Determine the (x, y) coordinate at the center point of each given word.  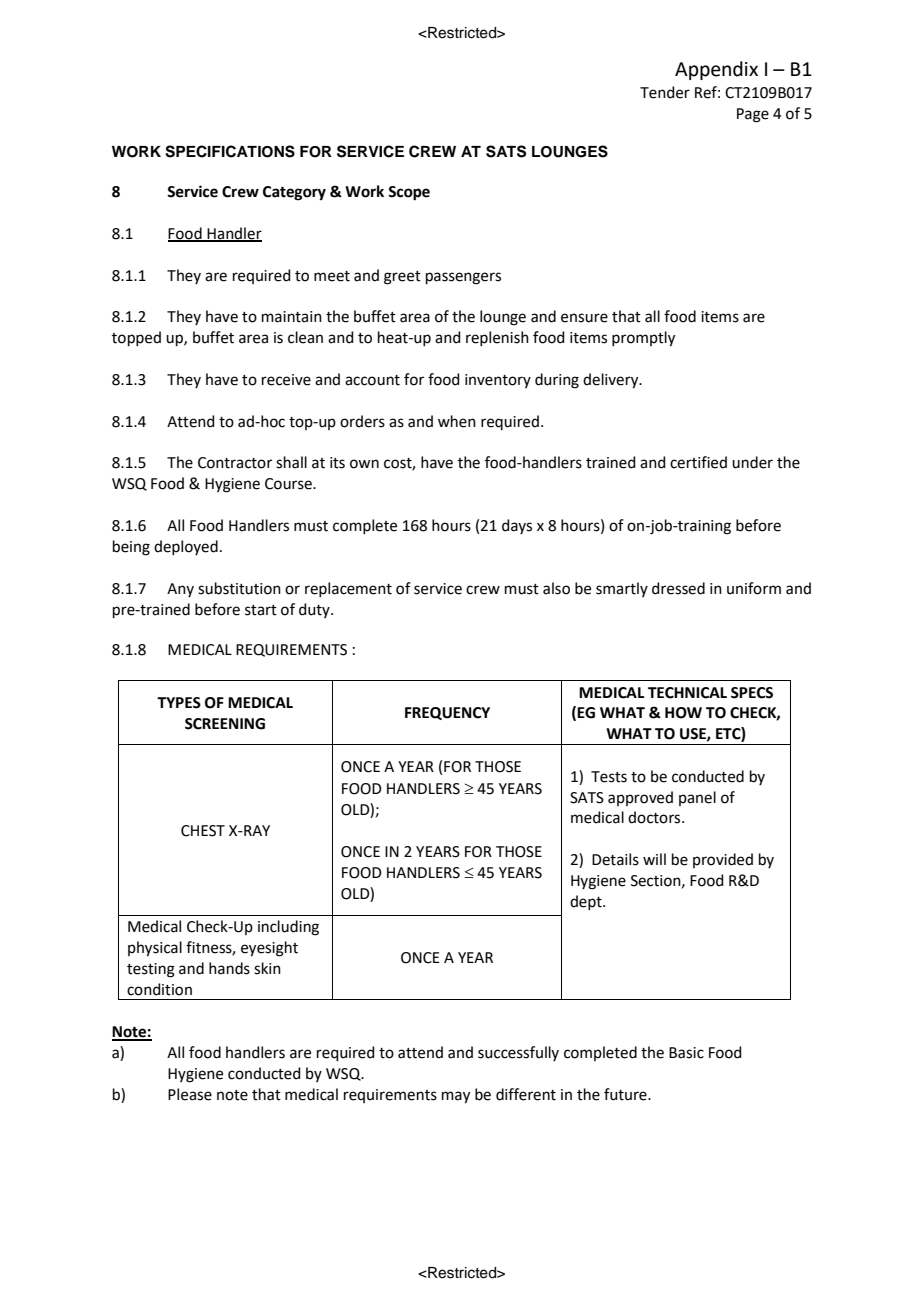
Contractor (235, 463)
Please (190, 1094)
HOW (683, 713)
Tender (665, 92)
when (457, 421)
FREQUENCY (447, 713)
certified (698, 462)
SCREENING (225, 724)
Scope (409, 193)
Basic (686, 1053)
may (456, 1097)
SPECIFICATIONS (230, 151)
